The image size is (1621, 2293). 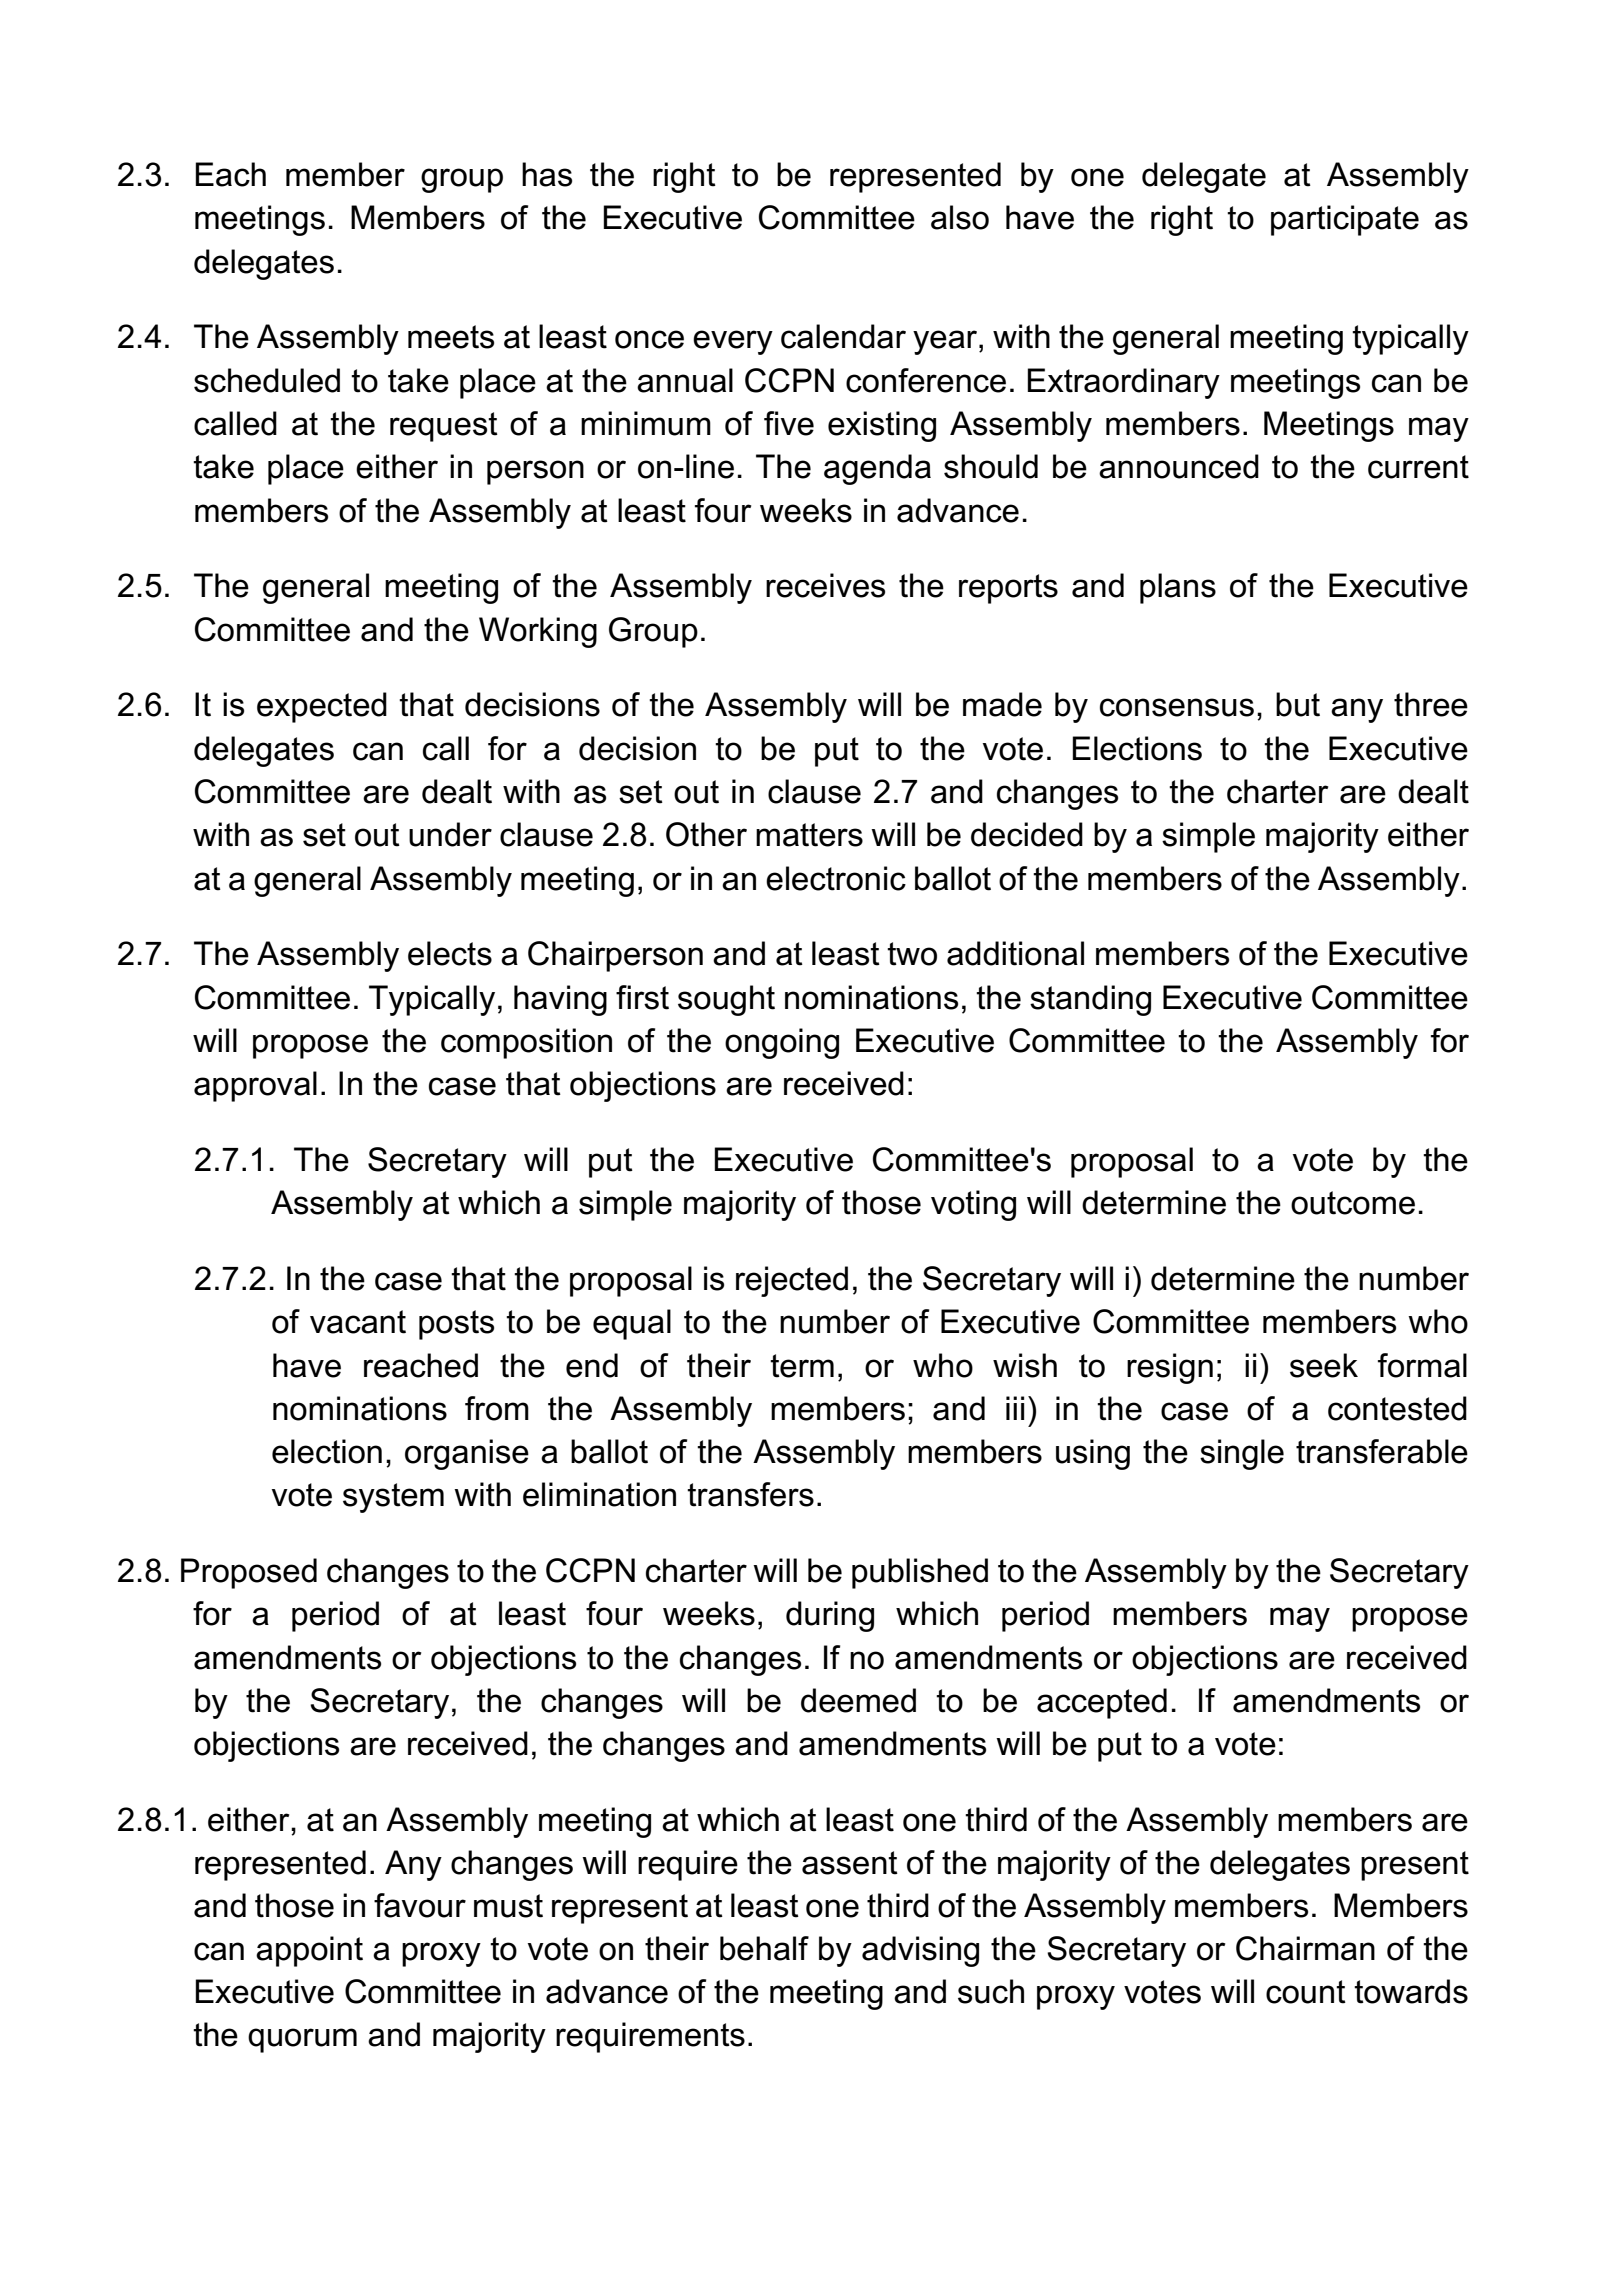 I want to click on approval, so click(x=255, y=1086).
